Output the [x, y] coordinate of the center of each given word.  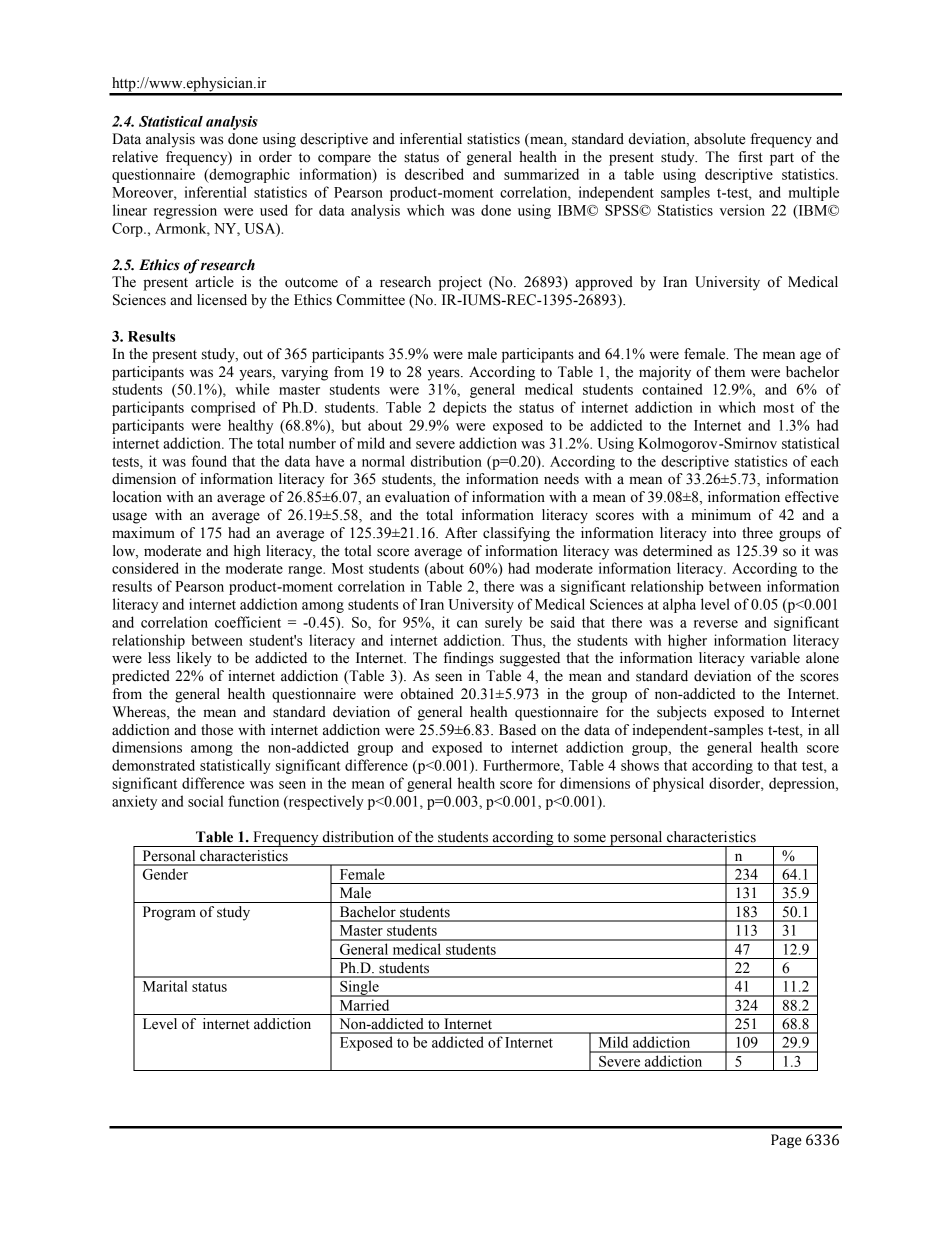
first [750, 157]
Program [169, 913]
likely [194, 659]
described [434, 174]
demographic [248, 175]
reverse [716, 624]
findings [468, 659]
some [590, 838]
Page [786, 1141]
